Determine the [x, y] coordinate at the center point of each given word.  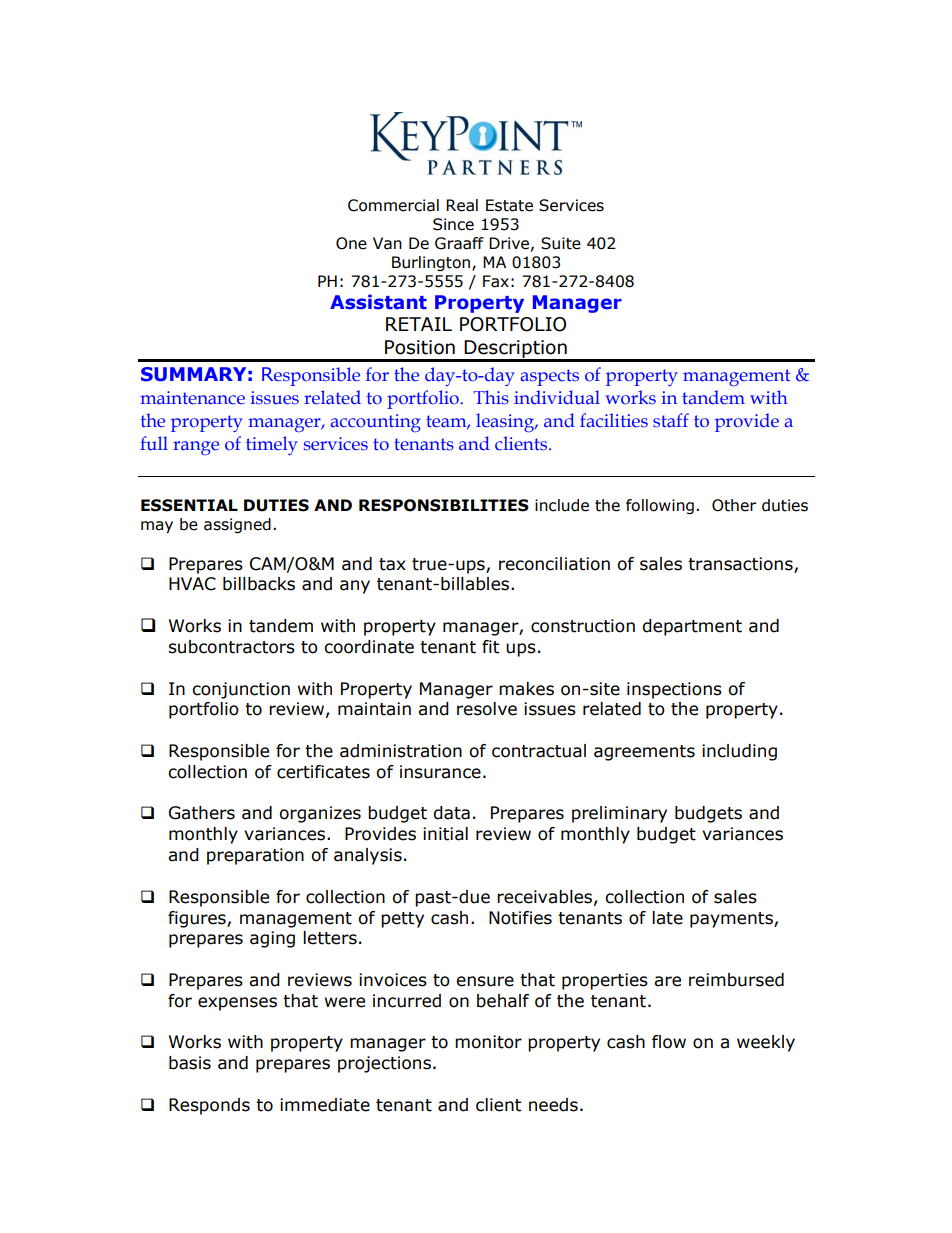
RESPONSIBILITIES [444, 505]
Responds [209, 1106]
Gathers [202, 813]
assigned [237, 525]
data [451, 813]
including [739, 752]
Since [453, 224]
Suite [561, 243]
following [660, 506]
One [351, 243]
